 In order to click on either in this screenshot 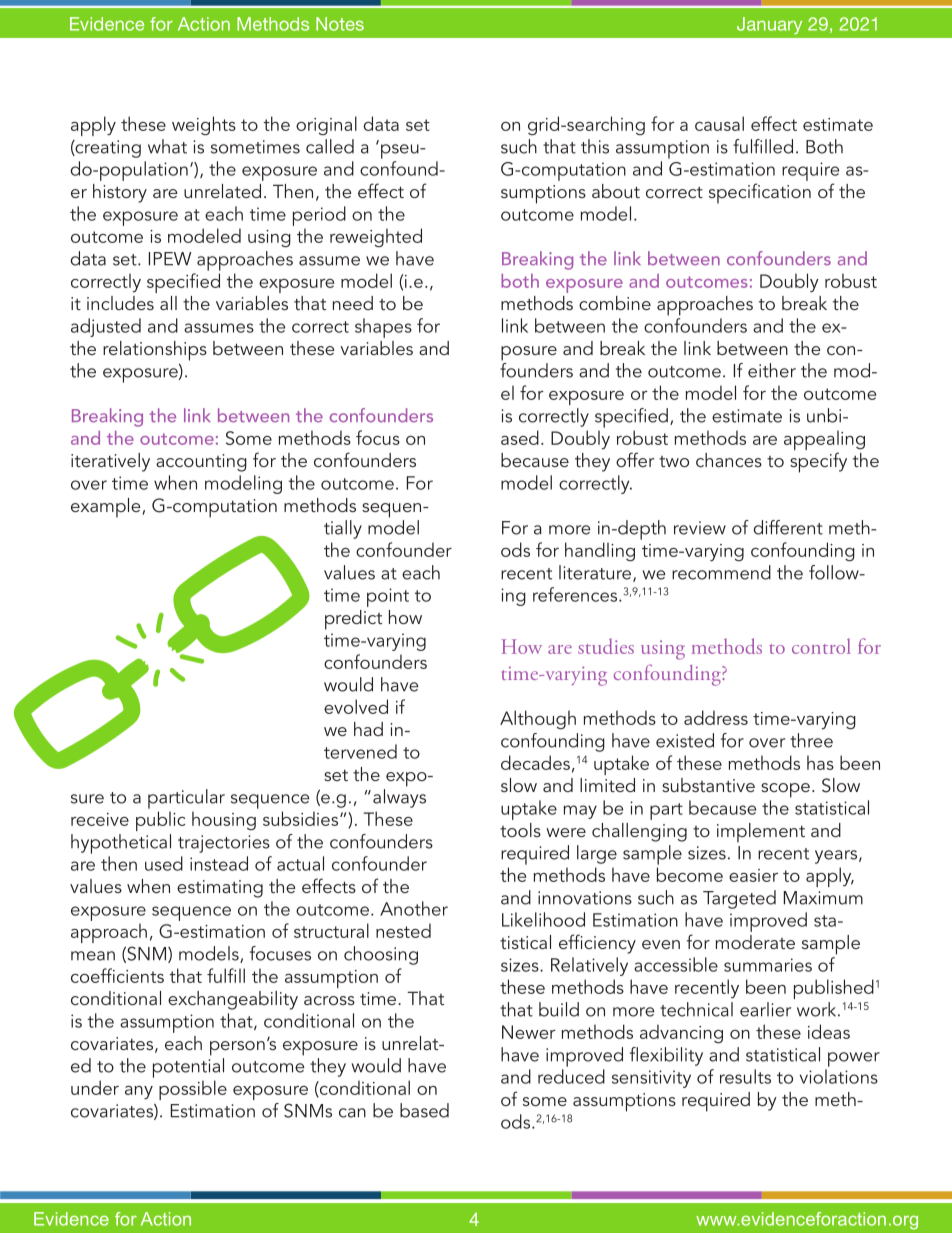, I will do `click(772, 370)`.
